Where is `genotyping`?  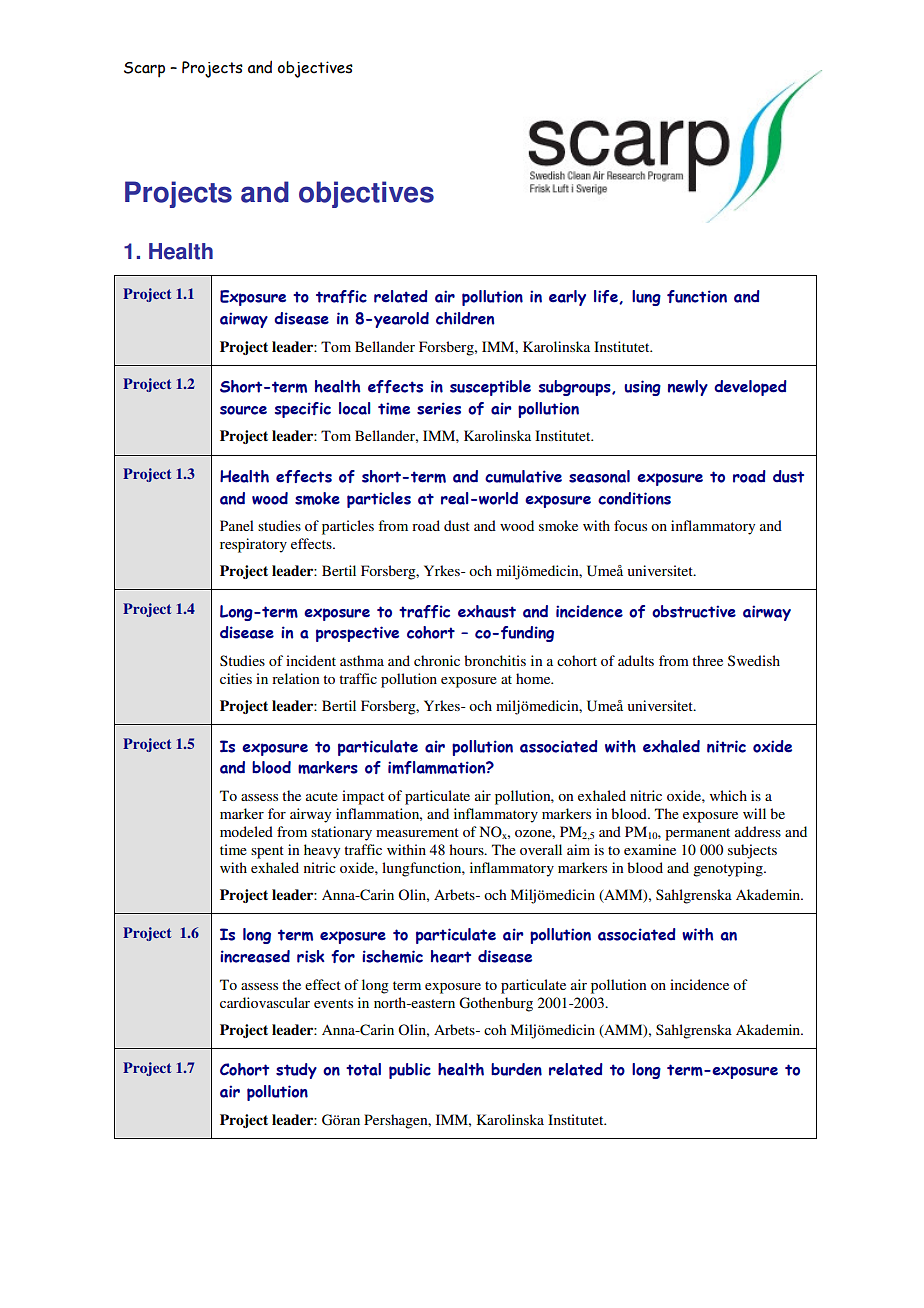
genotyping is located at coordinates (729, 869).
